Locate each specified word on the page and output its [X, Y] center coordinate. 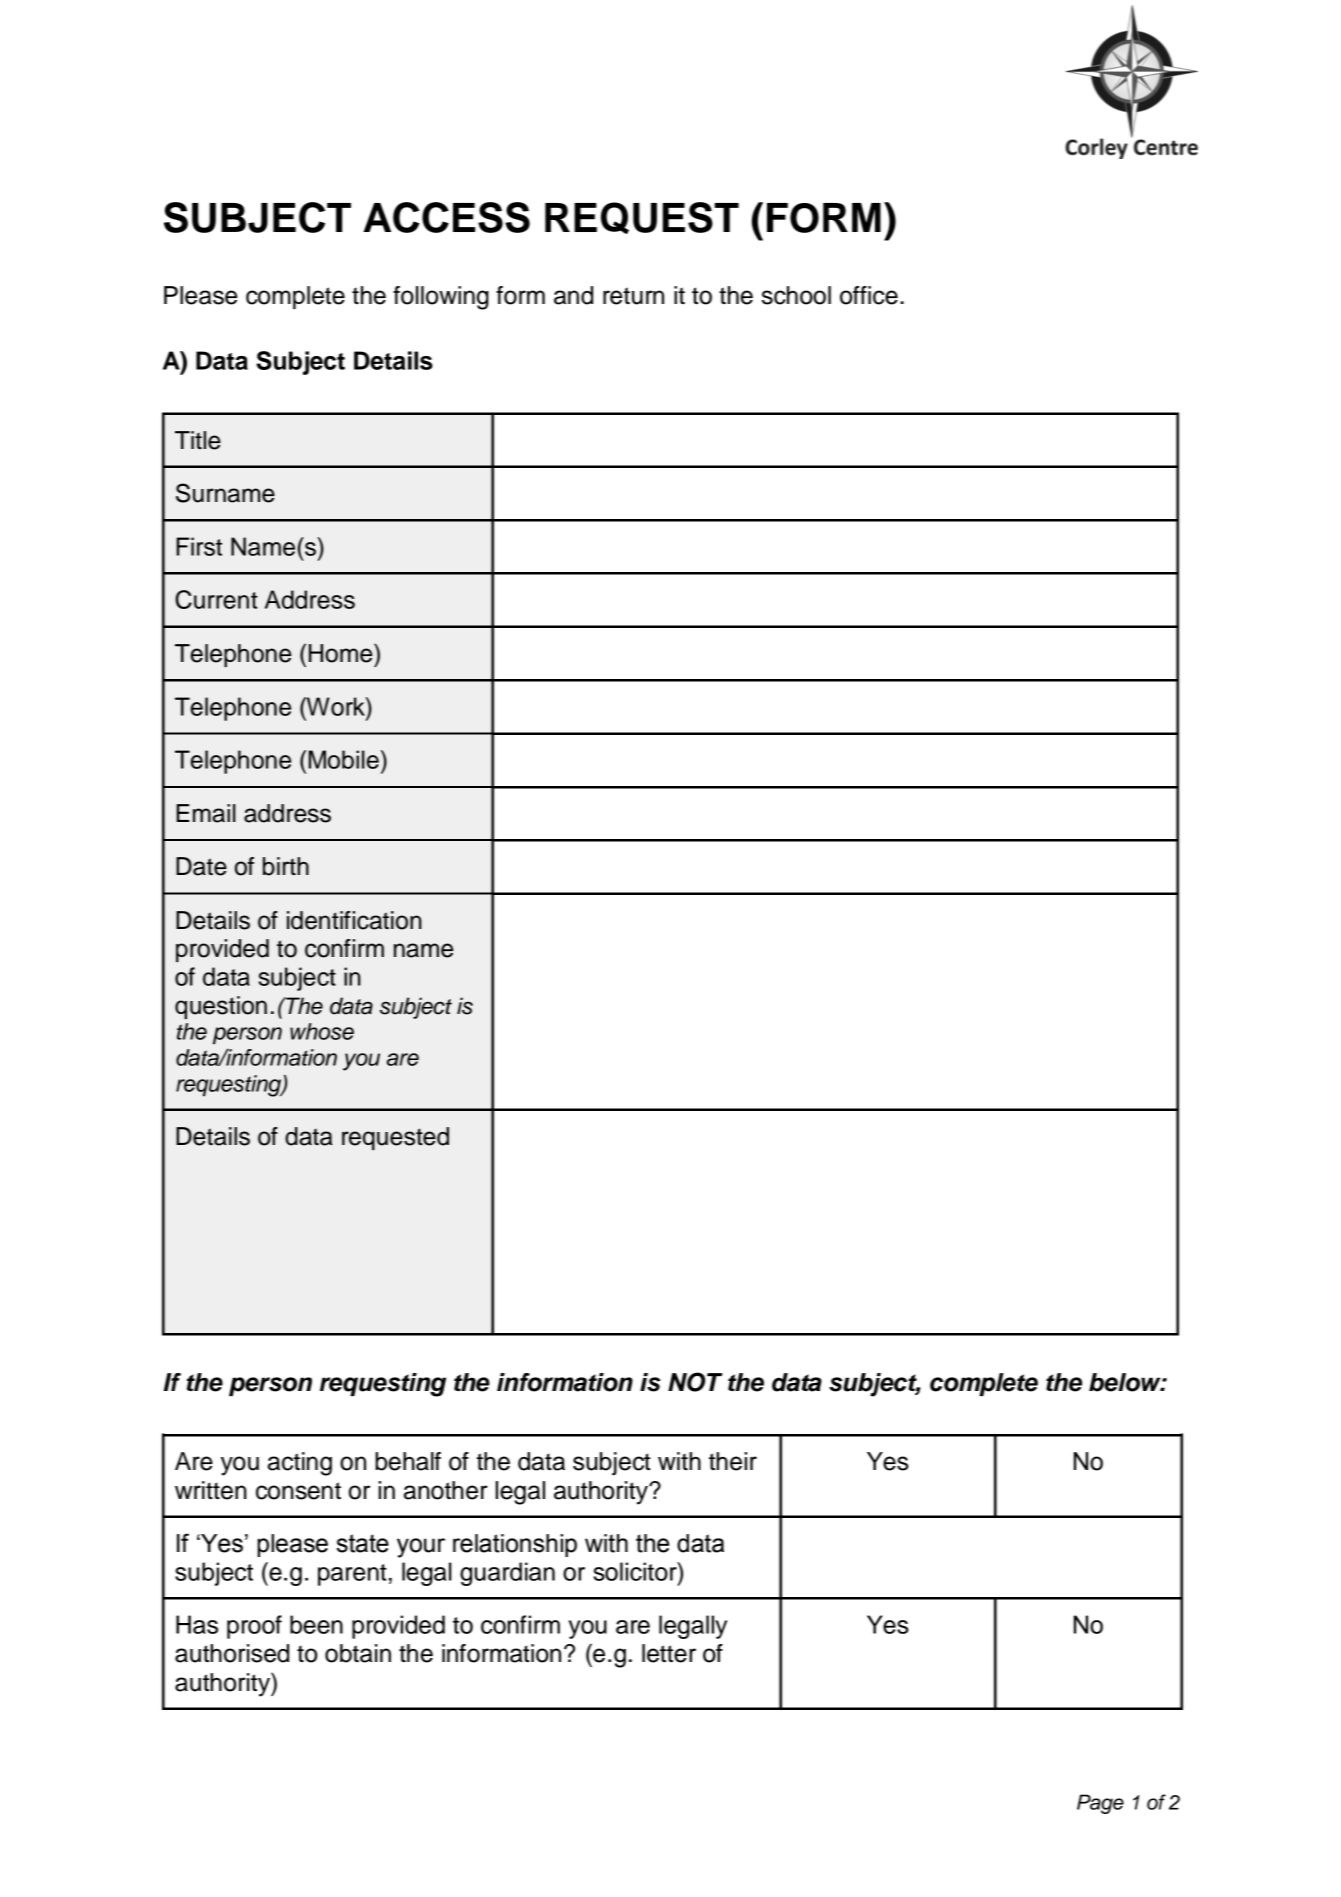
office [869, 295]
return [633, 296]
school [796, 295]
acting [300, 1464]
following [441, 298]
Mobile [343, 759]
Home [342, 653]
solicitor [636, 1571]
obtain [358, 1653]
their [733, 1461]
